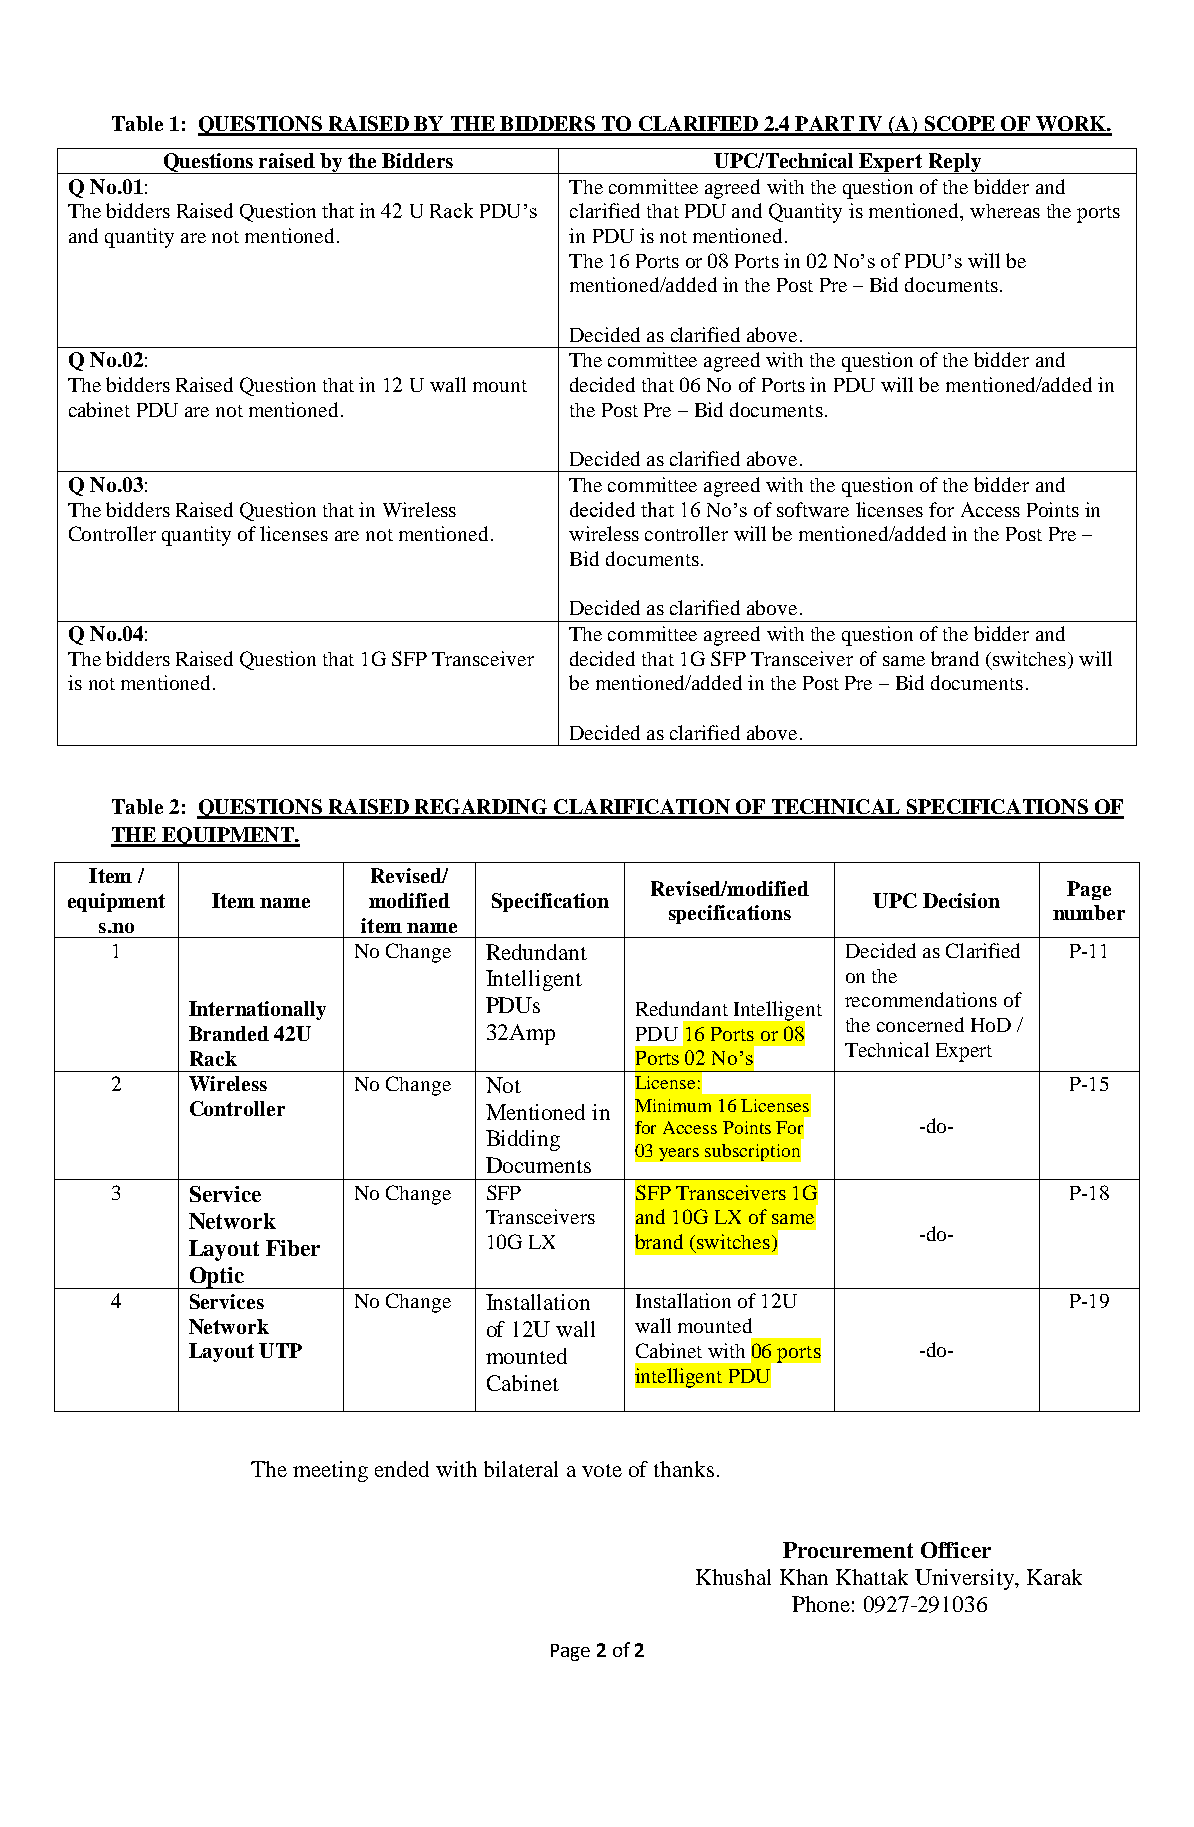  Describe the element at coordinates (257, 1010) in the page. I see `Internationally` at that location.
